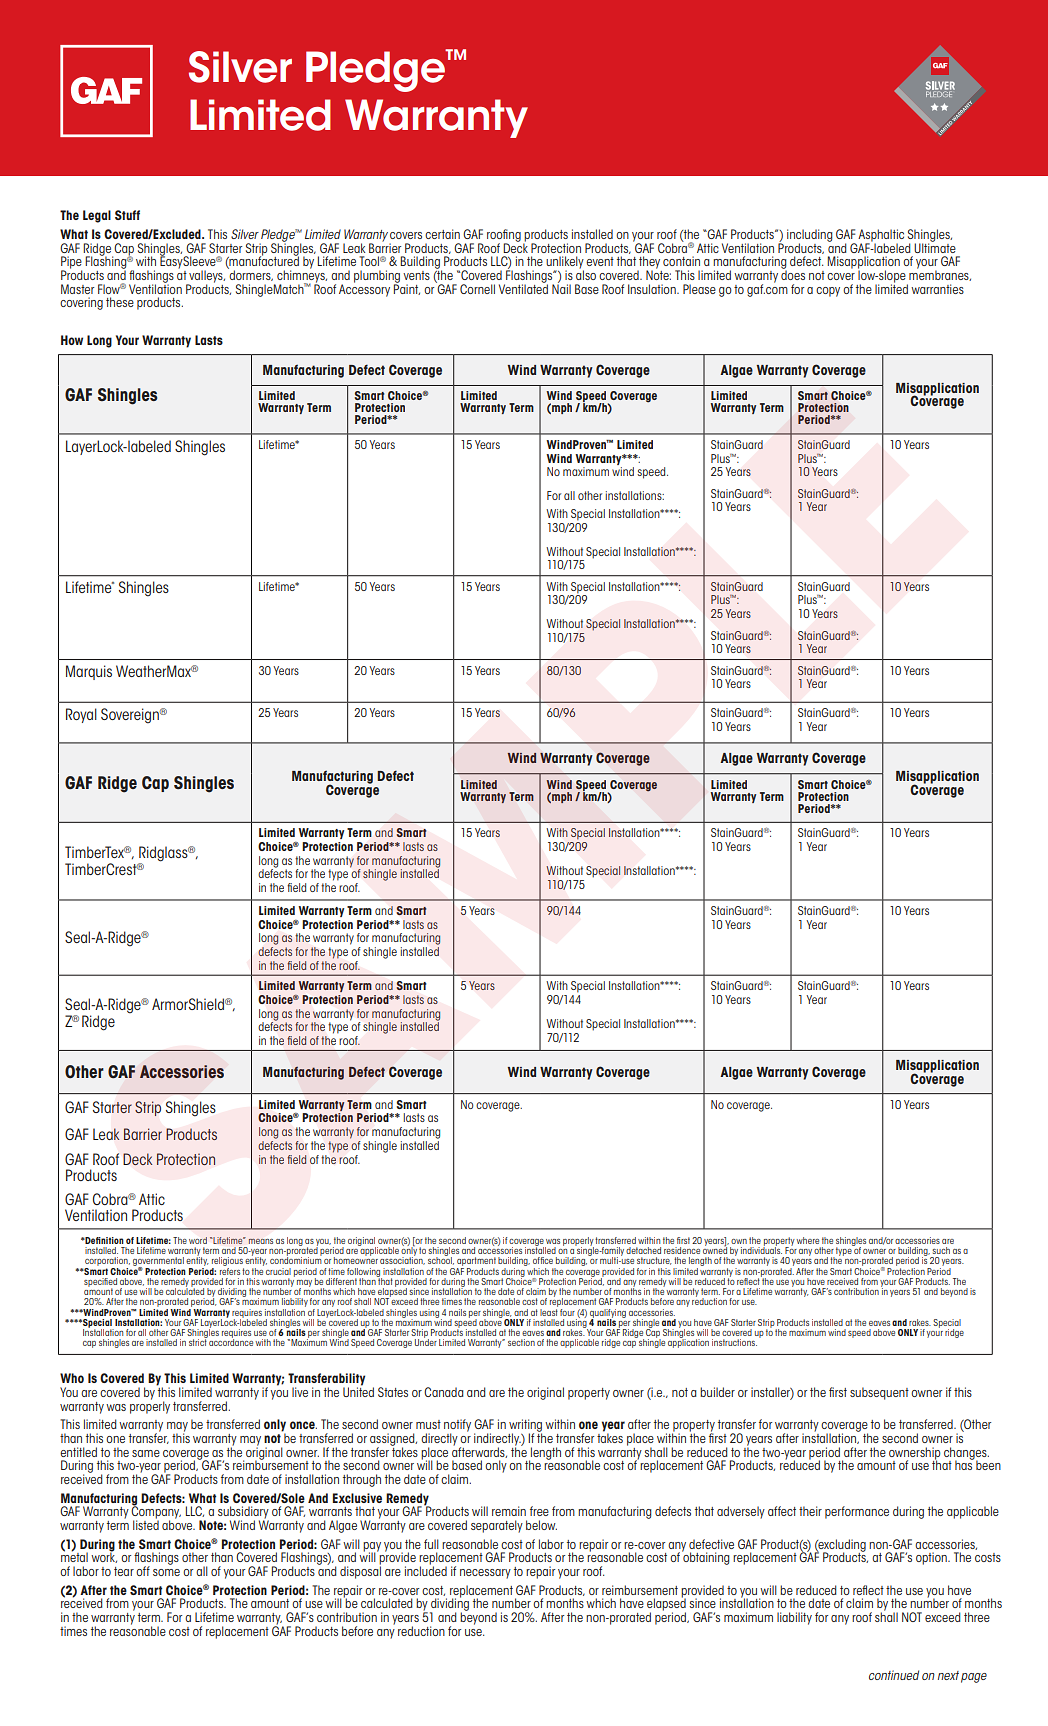  I want to click on Marquis, so click(89, 672).
